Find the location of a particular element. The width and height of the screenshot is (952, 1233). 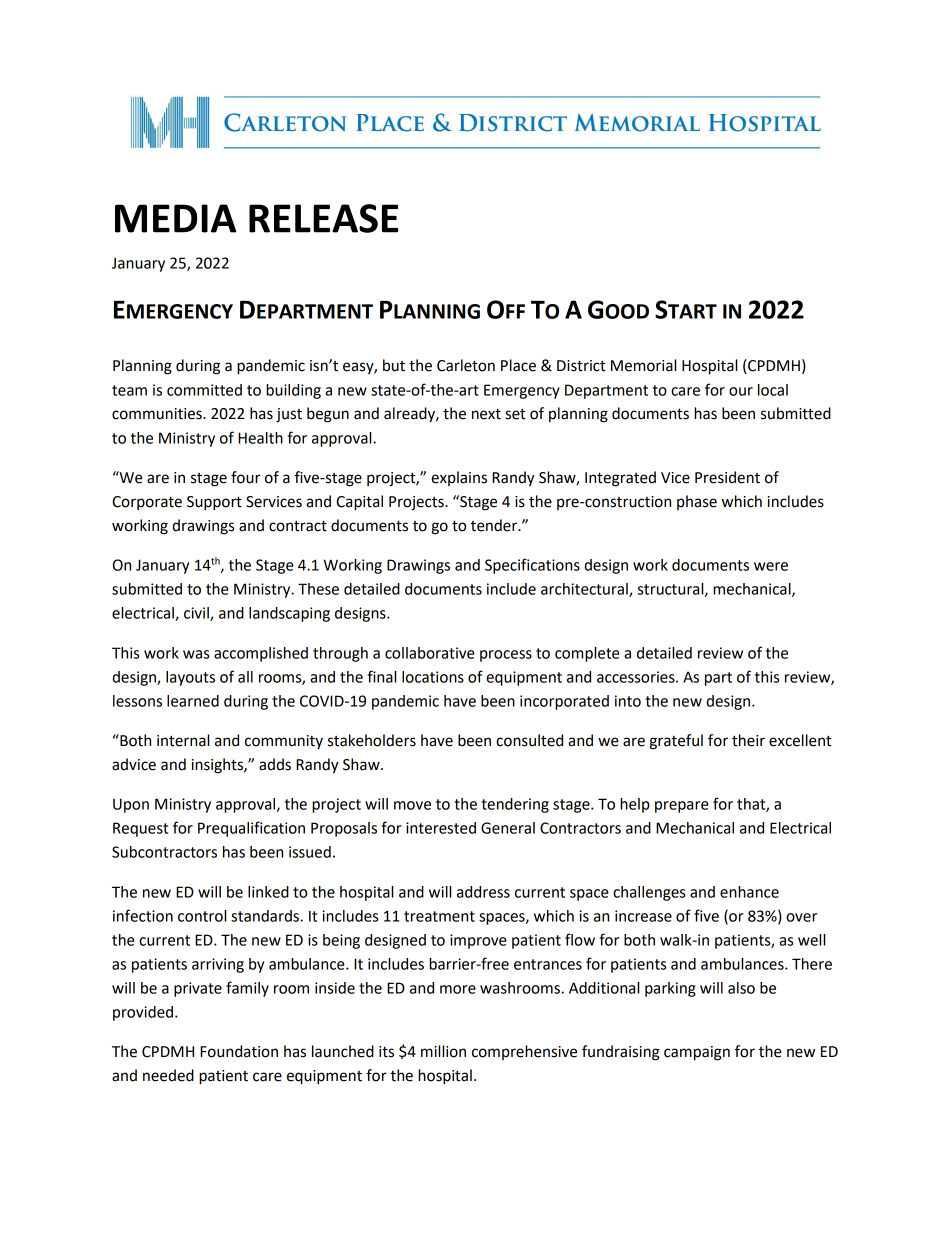

process is located at coordinates (506, 656).
